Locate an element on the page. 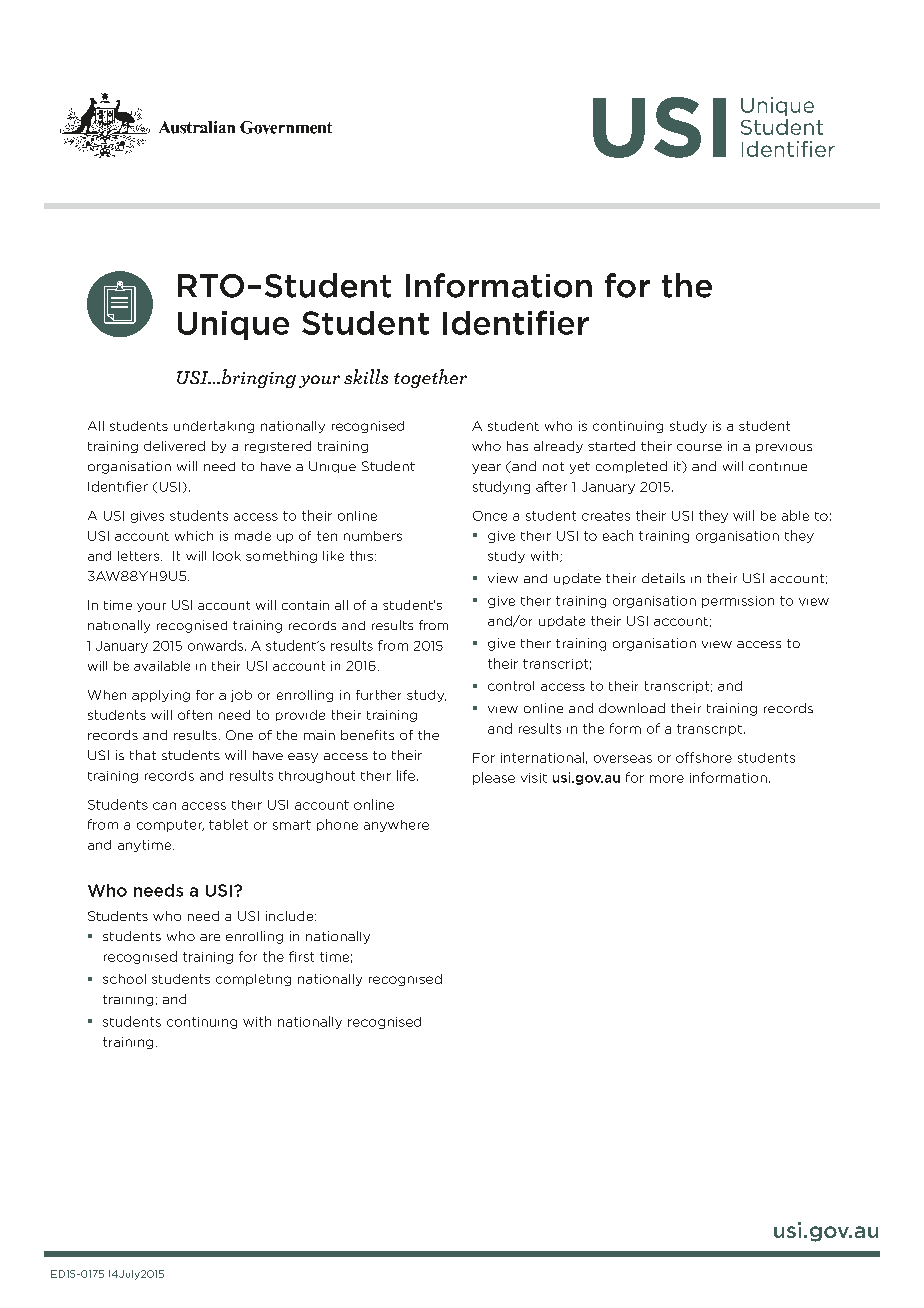  course is located at coordinates (699, 447).
